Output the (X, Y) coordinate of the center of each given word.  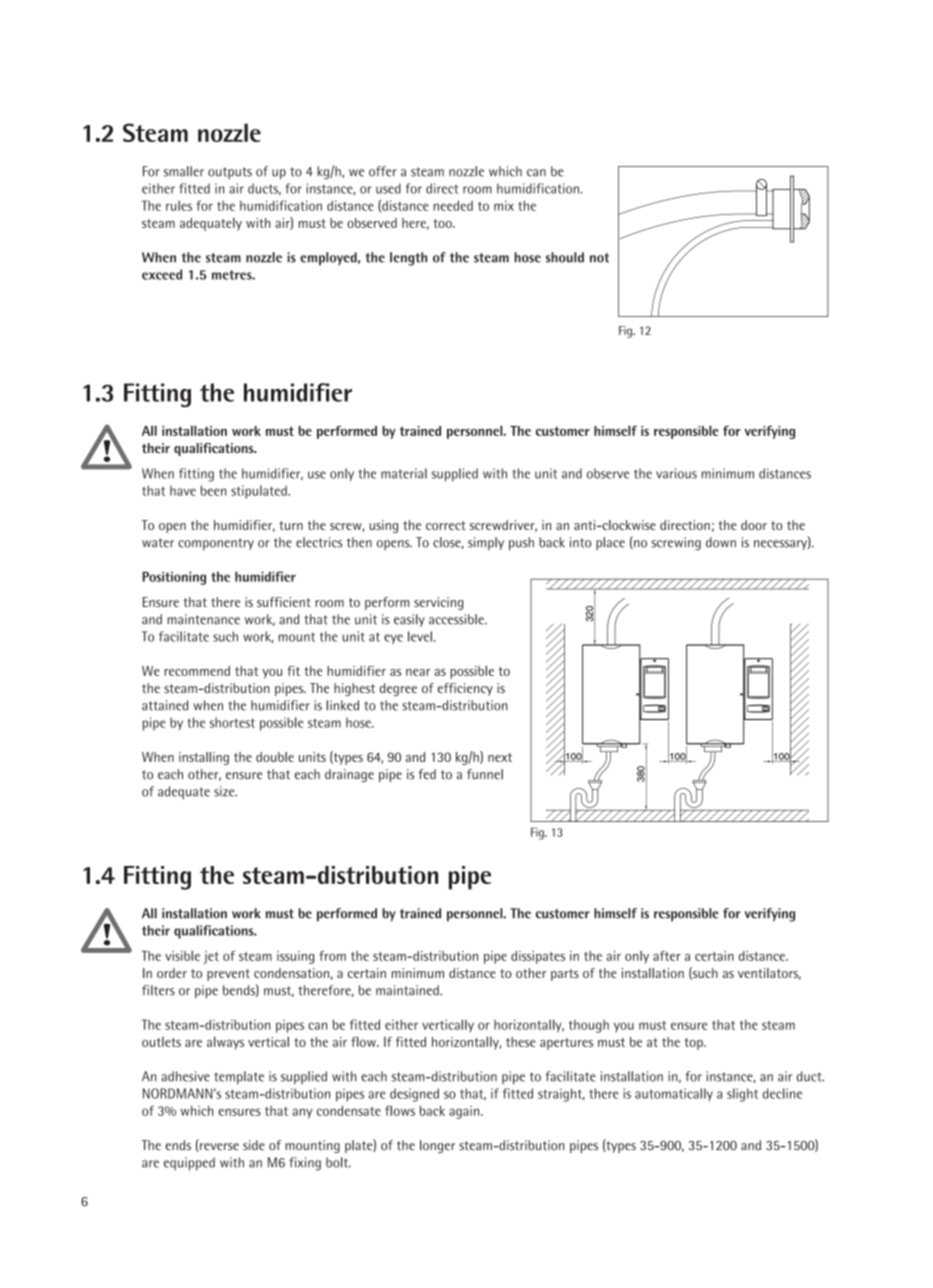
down (721, 542)
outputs (230, 173)
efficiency (465, 689)
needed (453, 205)
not (599, 258)
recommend (197, 671)
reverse (218, 1147)
